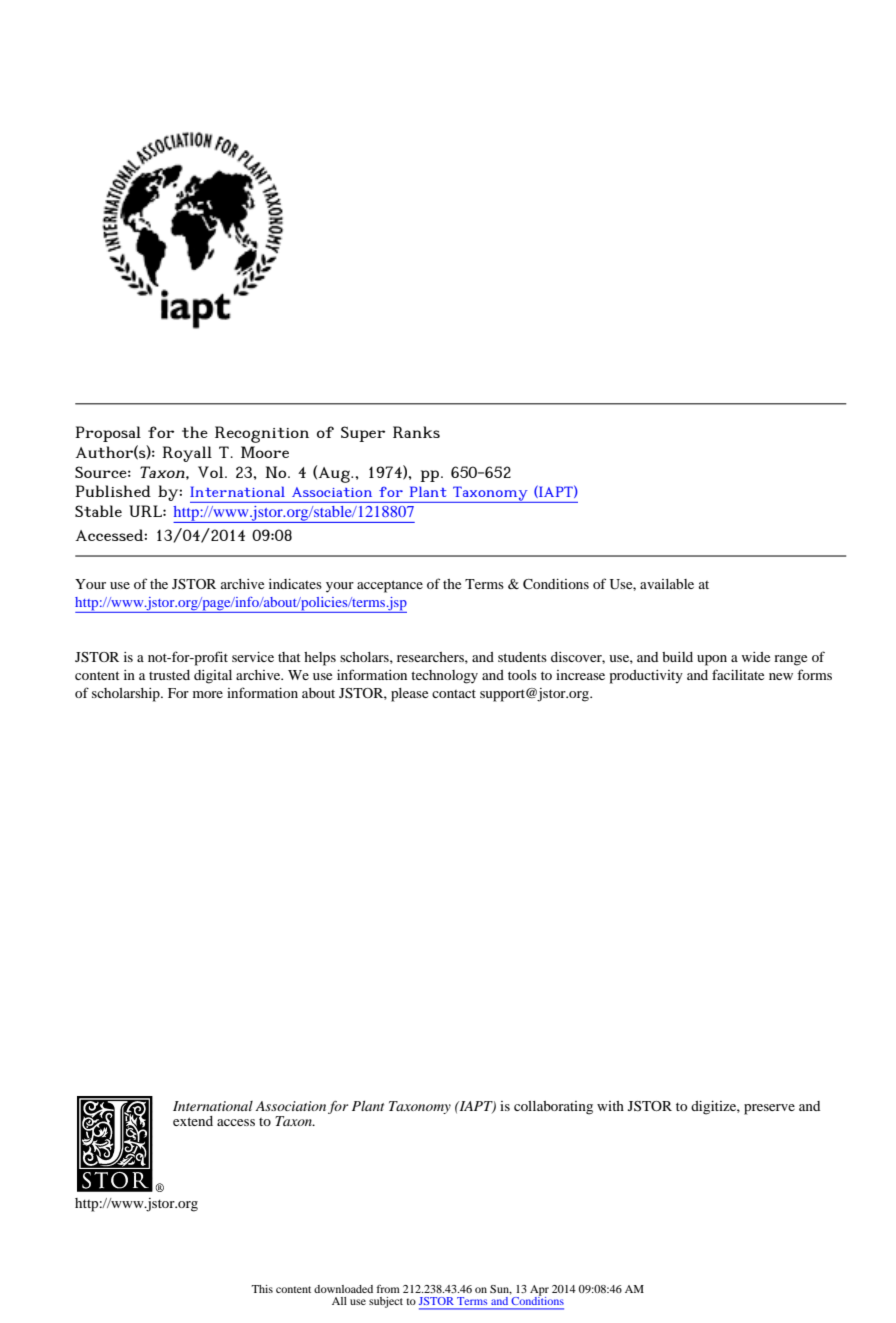 This document has width=896, height=1323. What do you see at coordinates (553, 1108) in the document?
I see `collaborating` at bounding box center [553, 1108].
